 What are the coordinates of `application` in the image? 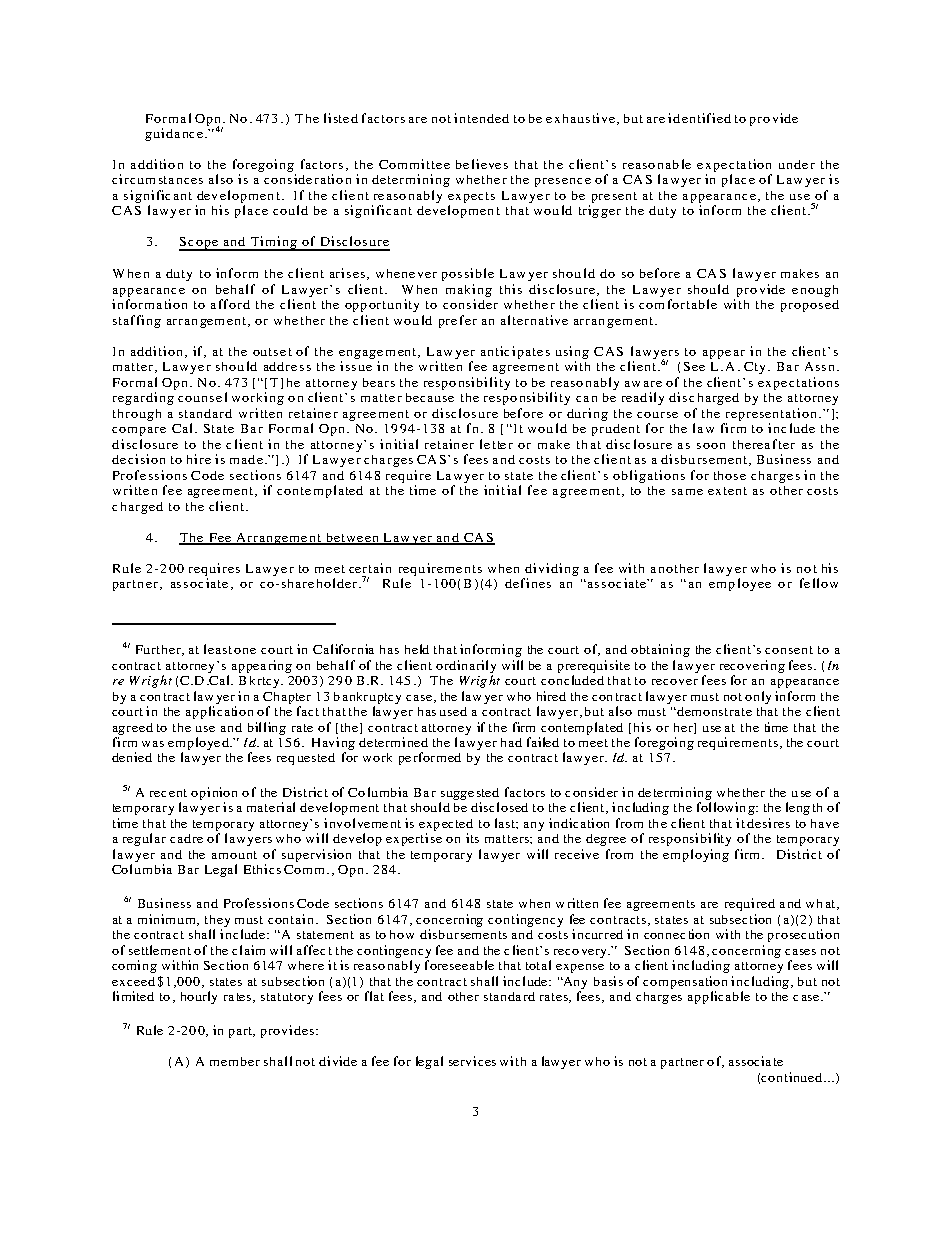 It's located at (219, 712).
